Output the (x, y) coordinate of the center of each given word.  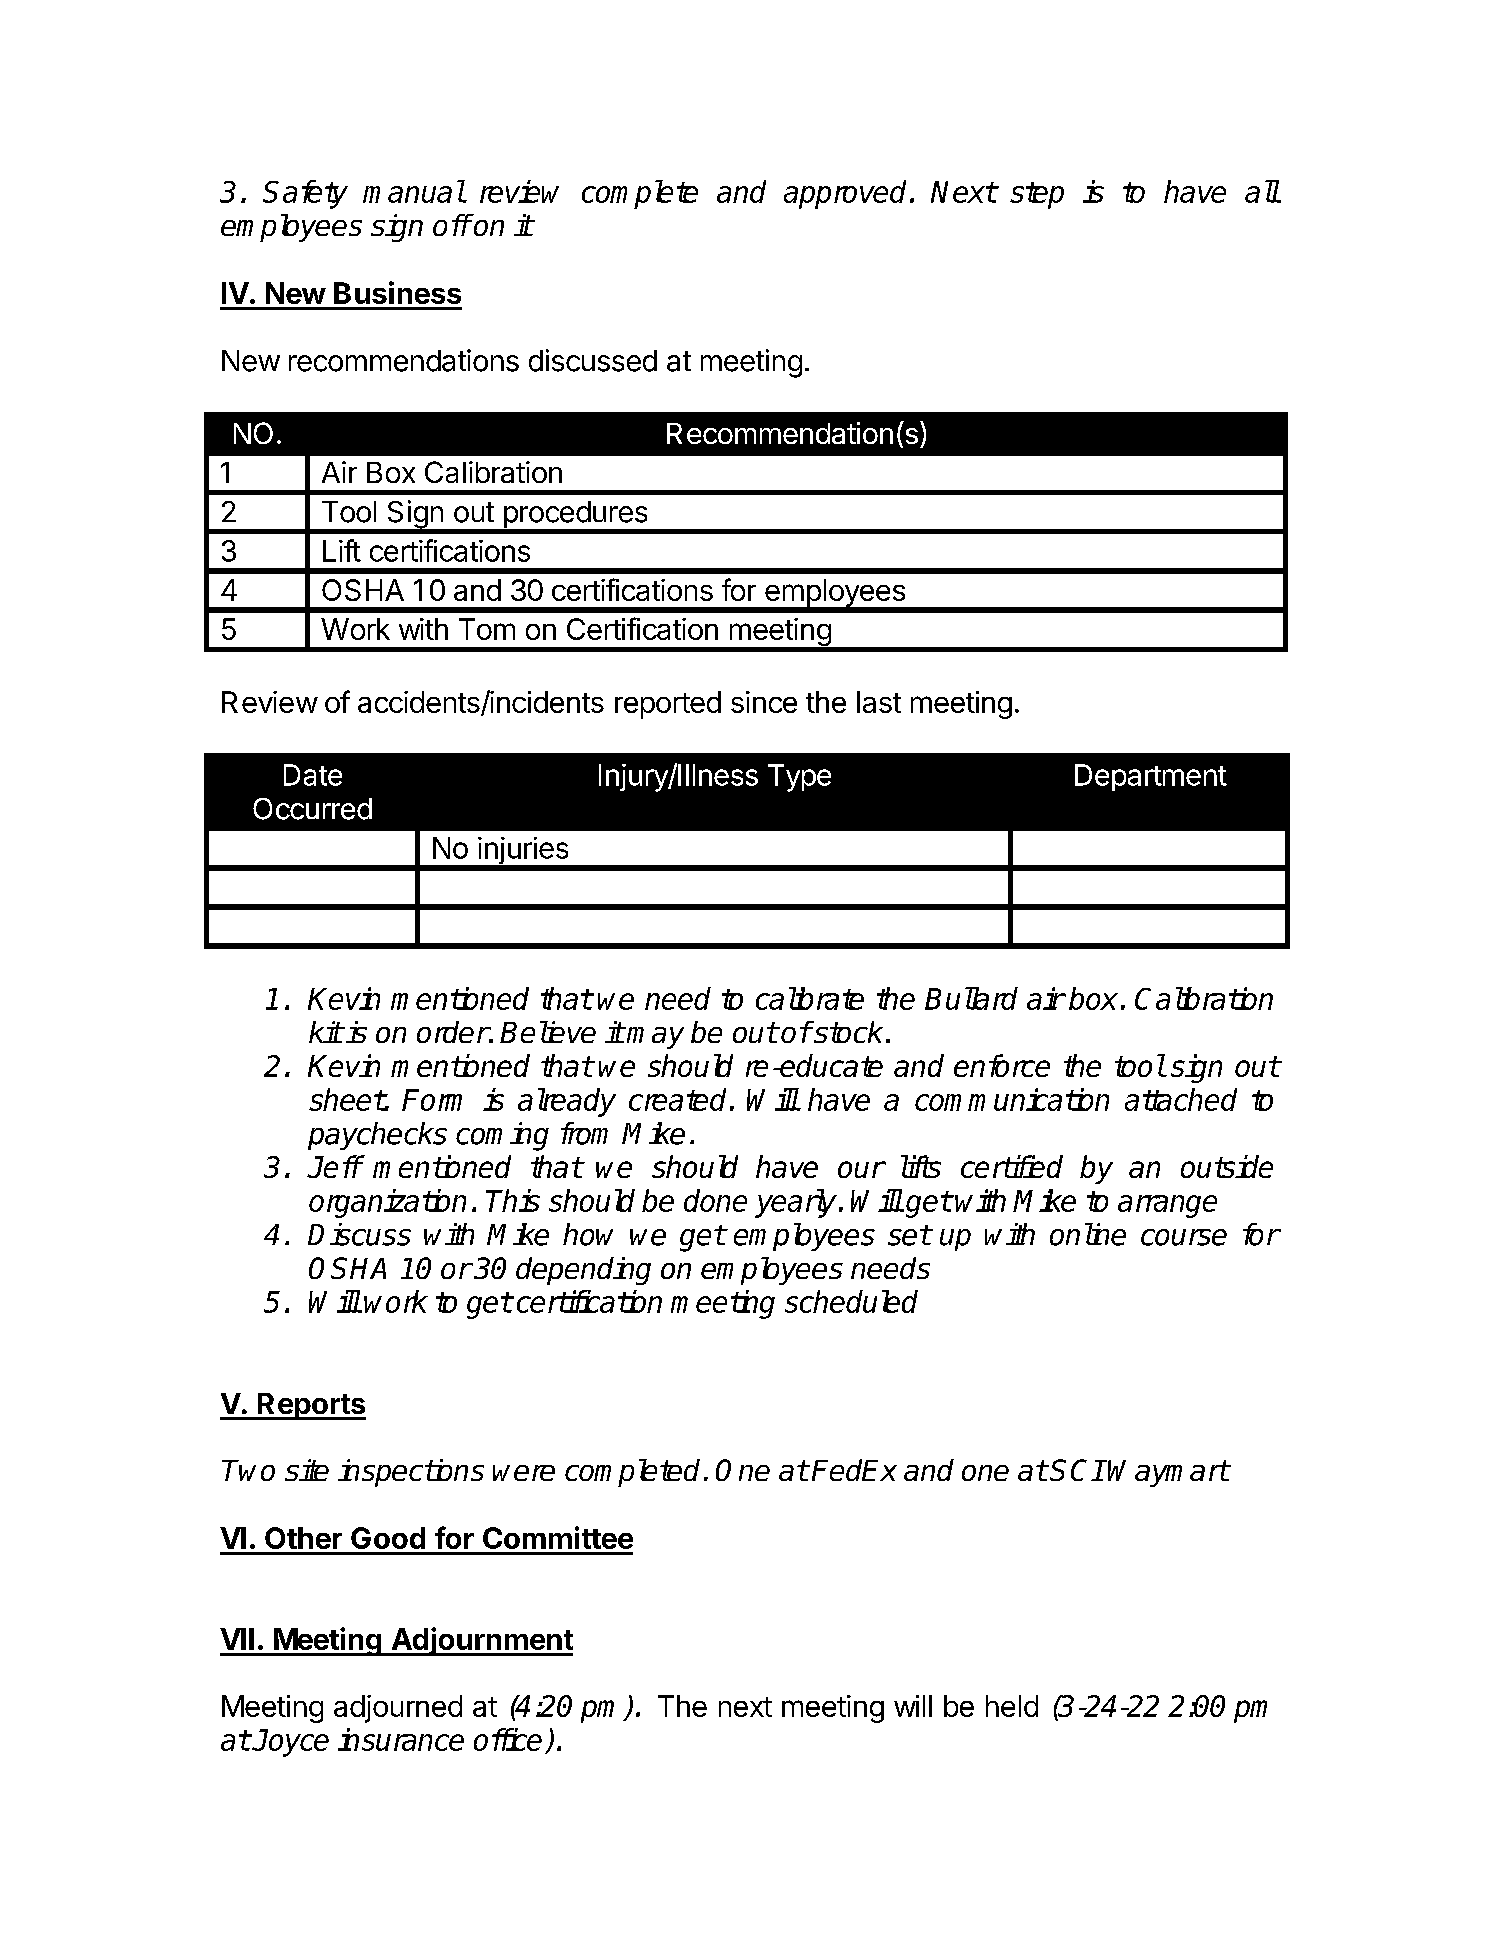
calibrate (810, 998)
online (1088, 1234)
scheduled (851, 1301)
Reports (310, 1406)
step (1037, 195)
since (764, 702)
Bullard (971, 998)
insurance (401, 1739)
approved (845, 194)
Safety (305, 194)
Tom (487, 629)
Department (1151, 777)
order (453, 1032)
